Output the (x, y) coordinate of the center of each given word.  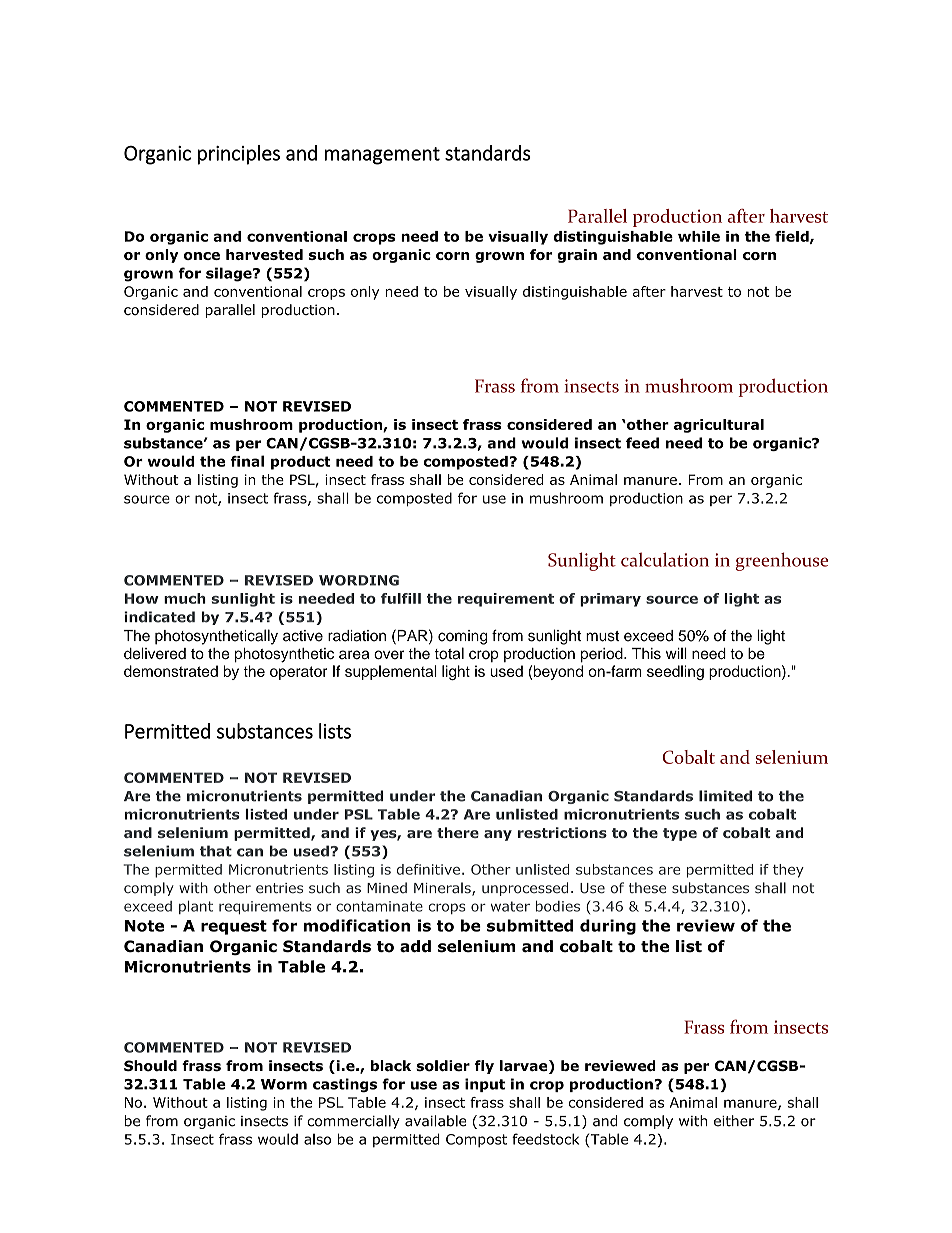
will (676, 653)
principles (239, 155)
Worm (284, 1084)
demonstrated (171, 671)
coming (462, 637)
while (699, 236)
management (382, 156)
